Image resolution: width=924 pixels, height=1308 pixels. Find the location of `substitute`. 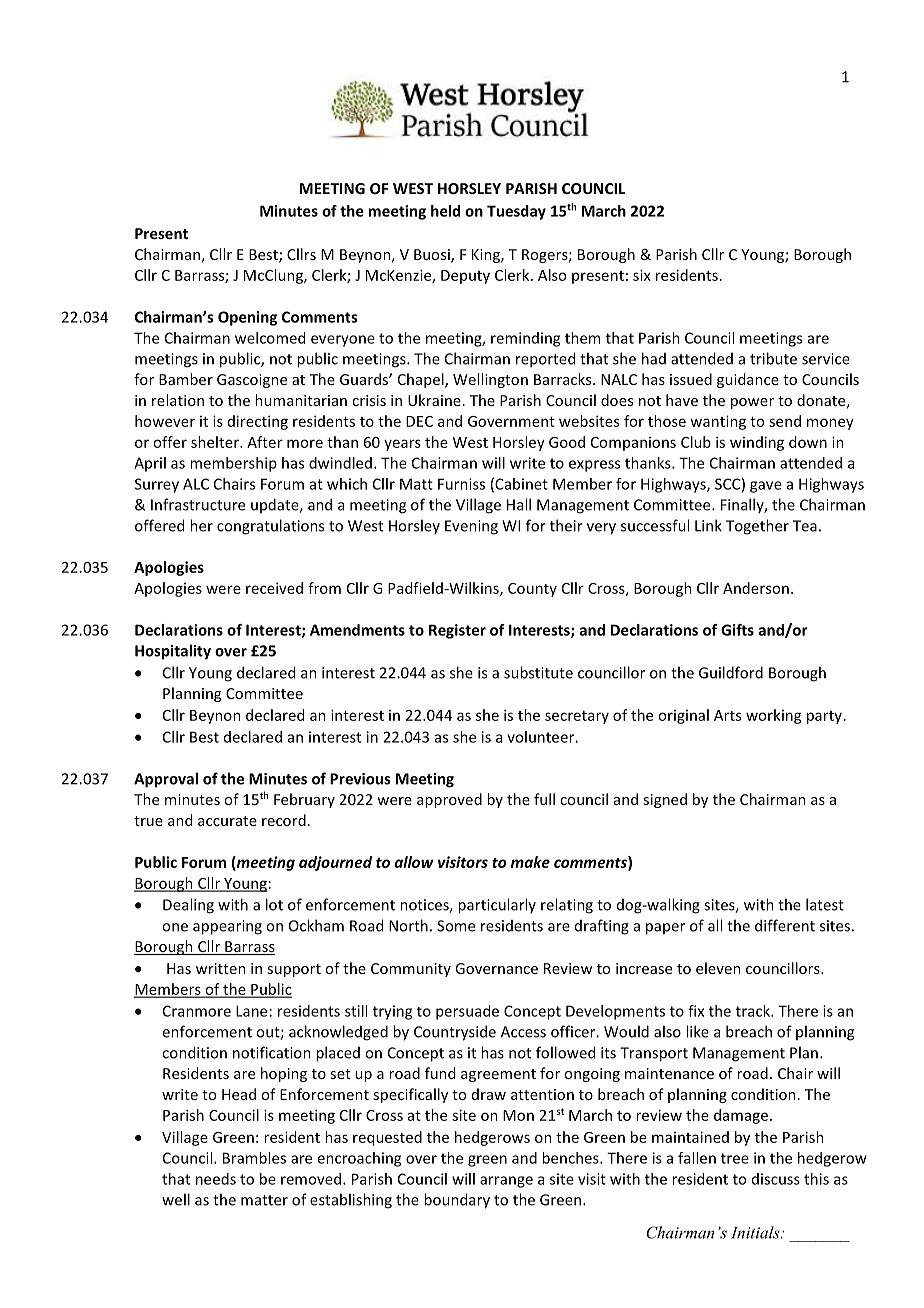

substitute is located at coordinates (538, 672).
